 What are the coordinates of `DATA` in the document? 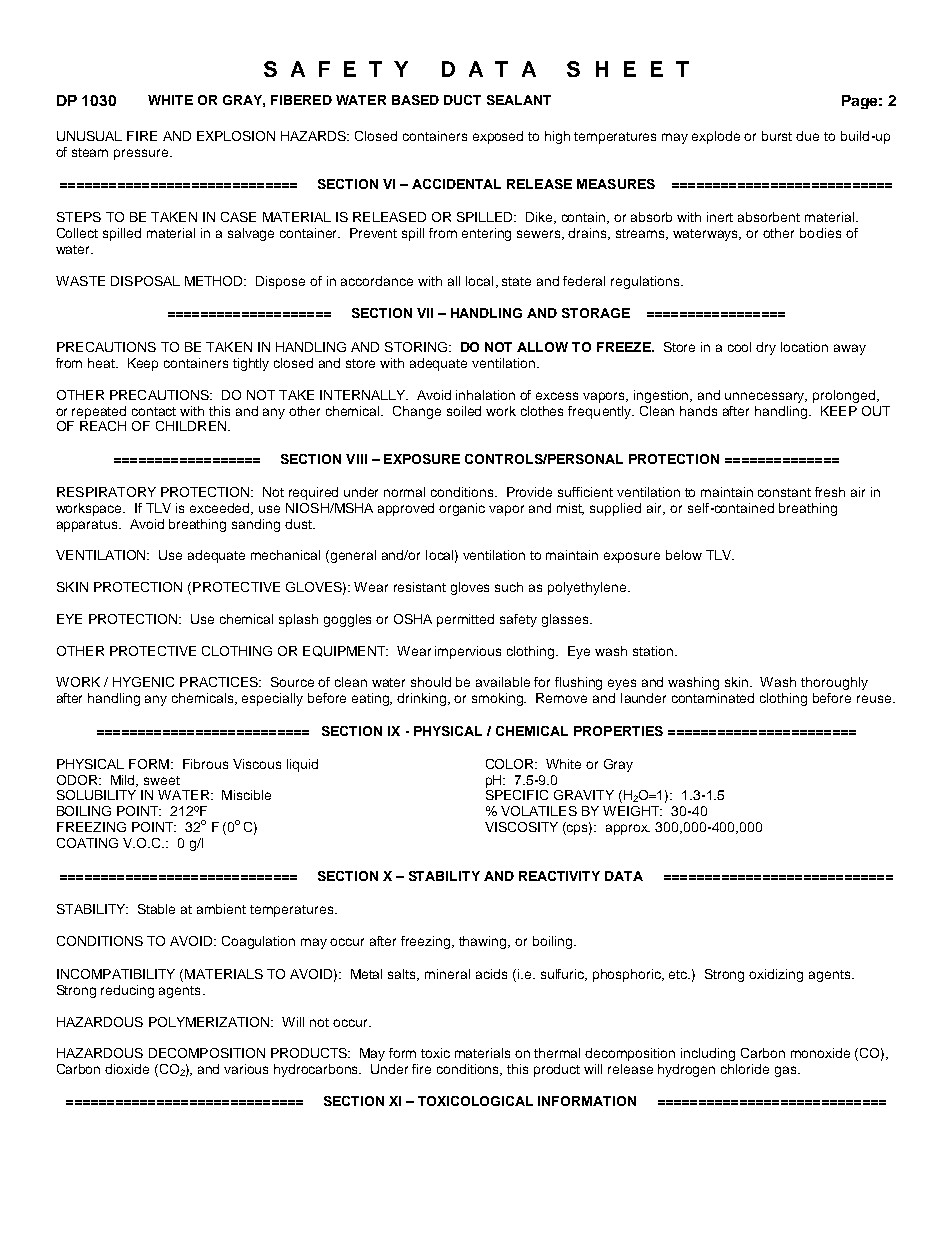 It's located at (624, 876).
